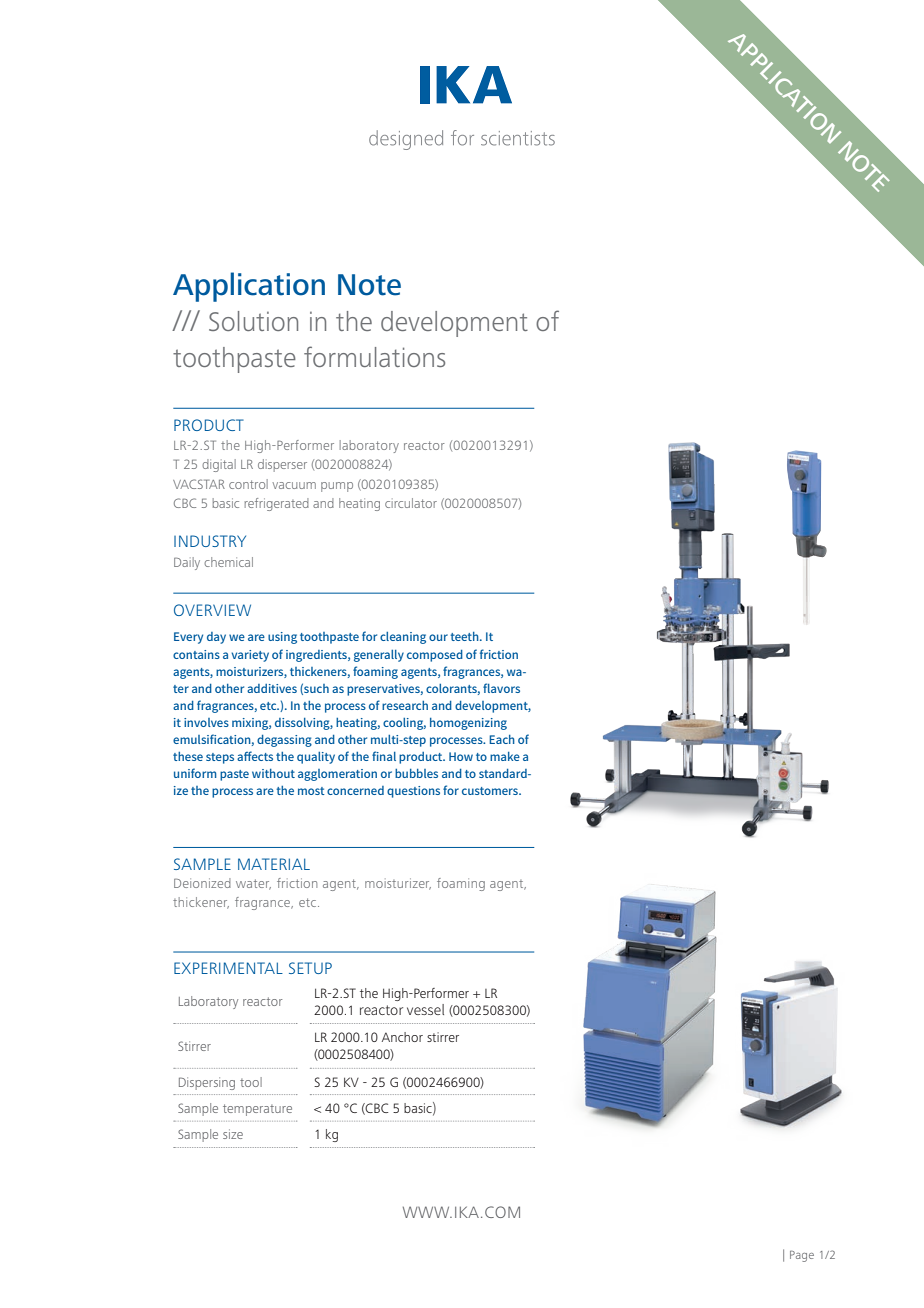 The image size is (924, 1308). What do you see at coordinates (253, 321) in the image?
I see `Solution` at bounding box center [253, 321].
